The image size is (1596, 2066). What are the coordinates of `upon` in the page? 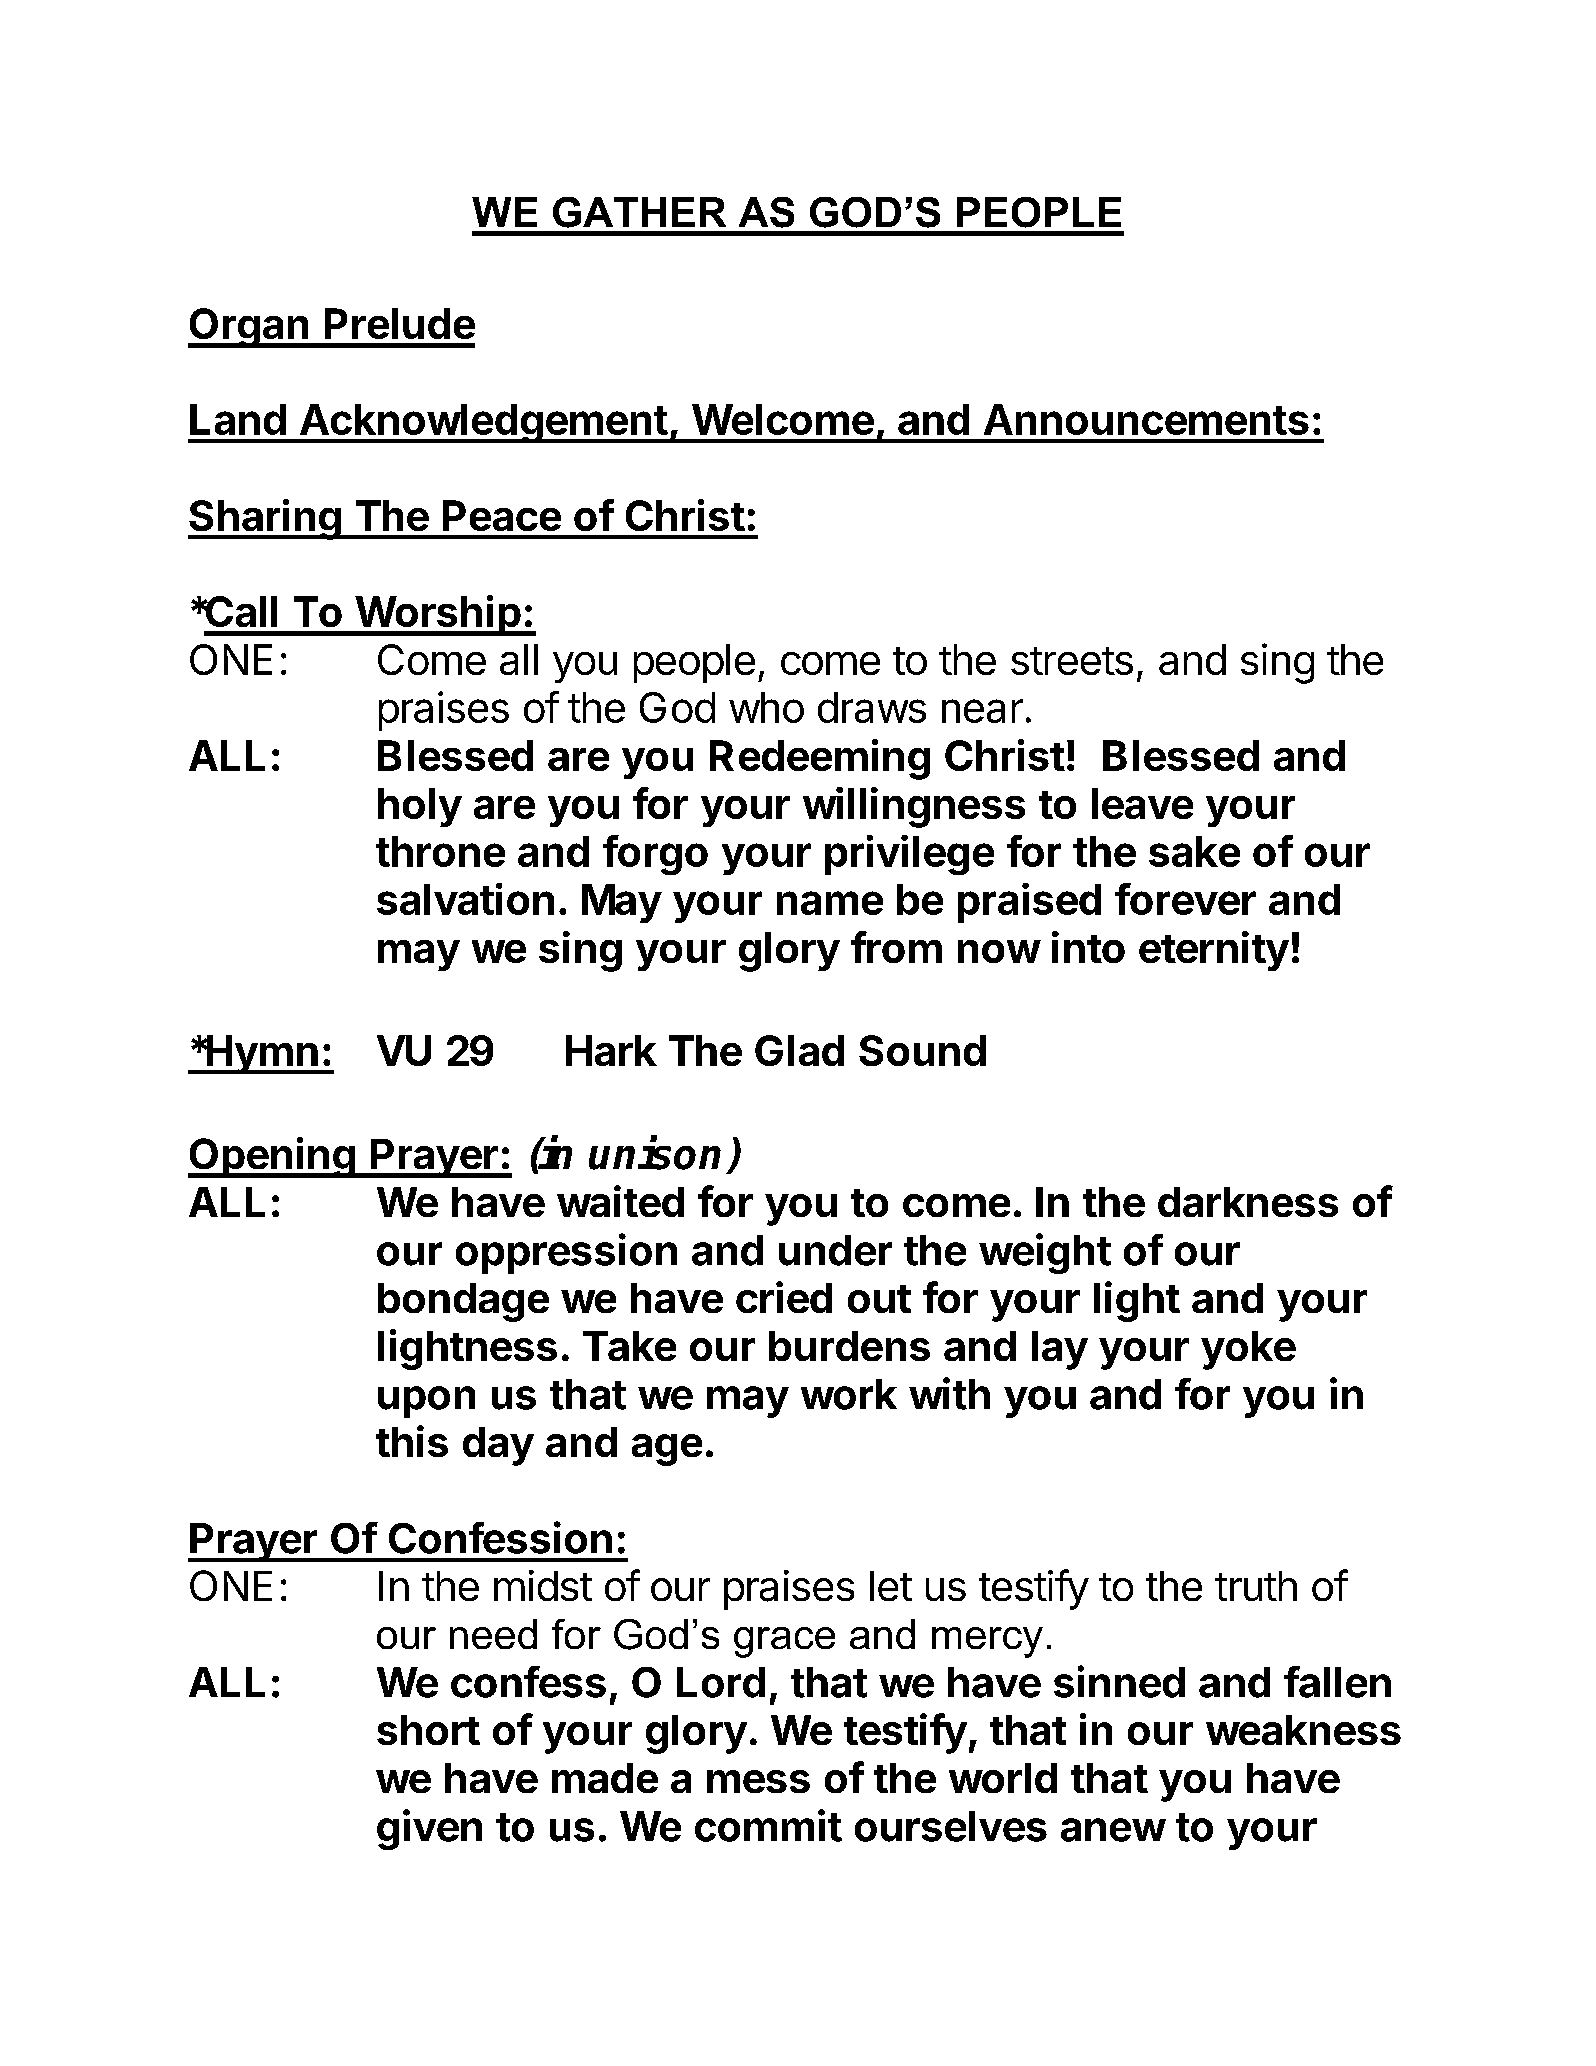 It's located at (426, 1402).
